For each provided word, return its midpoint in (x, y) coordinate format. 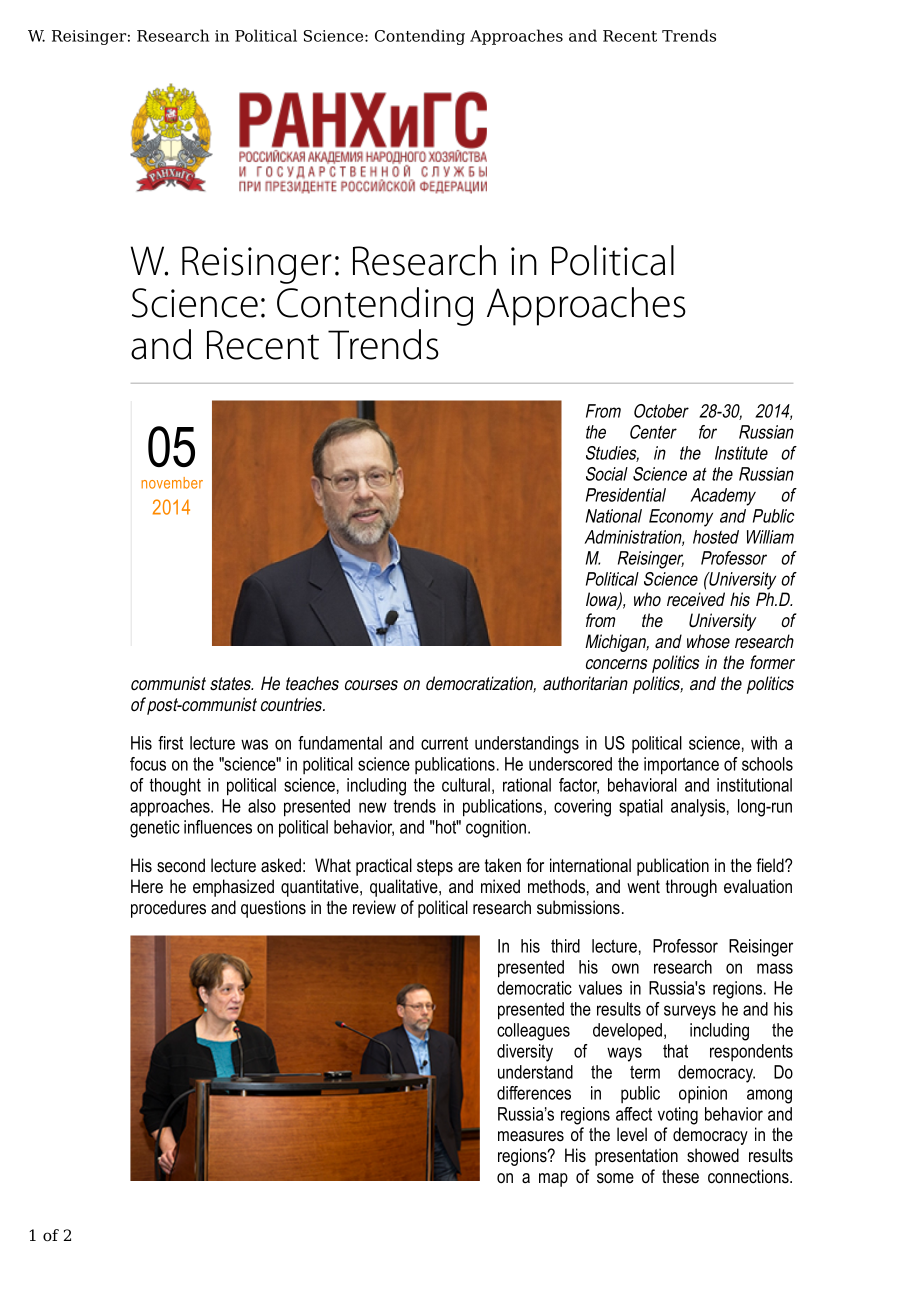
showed (713, 1155)
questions (273, 909)
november (172, 483)
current (444, 743)
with (764, 743)
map (553, 1180)
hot (446, 827)
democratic (534, 988)
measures (531, 1136)
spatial (641, 807)
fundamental (340, 743)
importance (681, 766)
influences (218, 827)
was (254, 744)
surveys (690, 1012)
